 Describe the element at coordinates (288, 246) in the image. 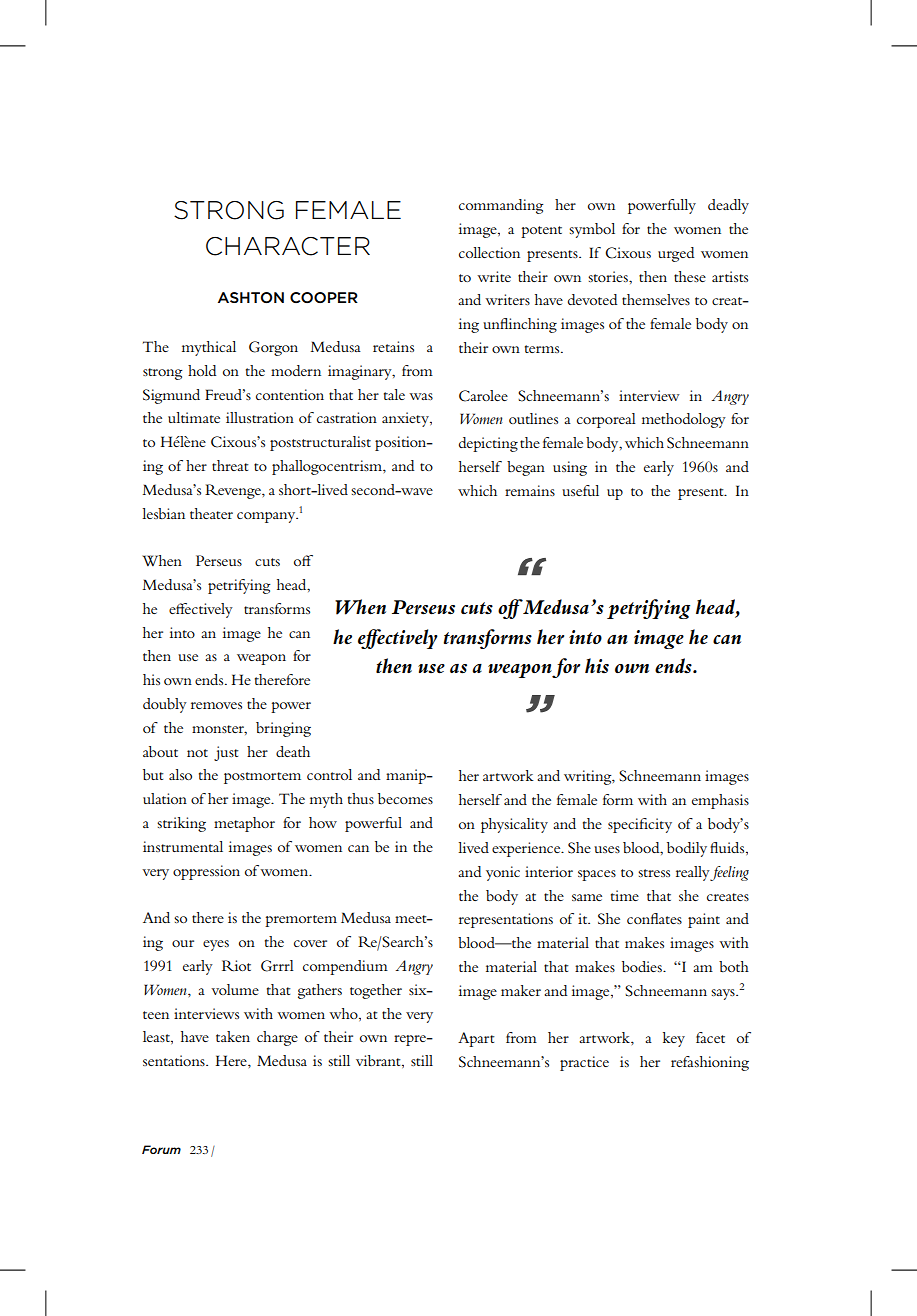

I see `Character` at that location.
